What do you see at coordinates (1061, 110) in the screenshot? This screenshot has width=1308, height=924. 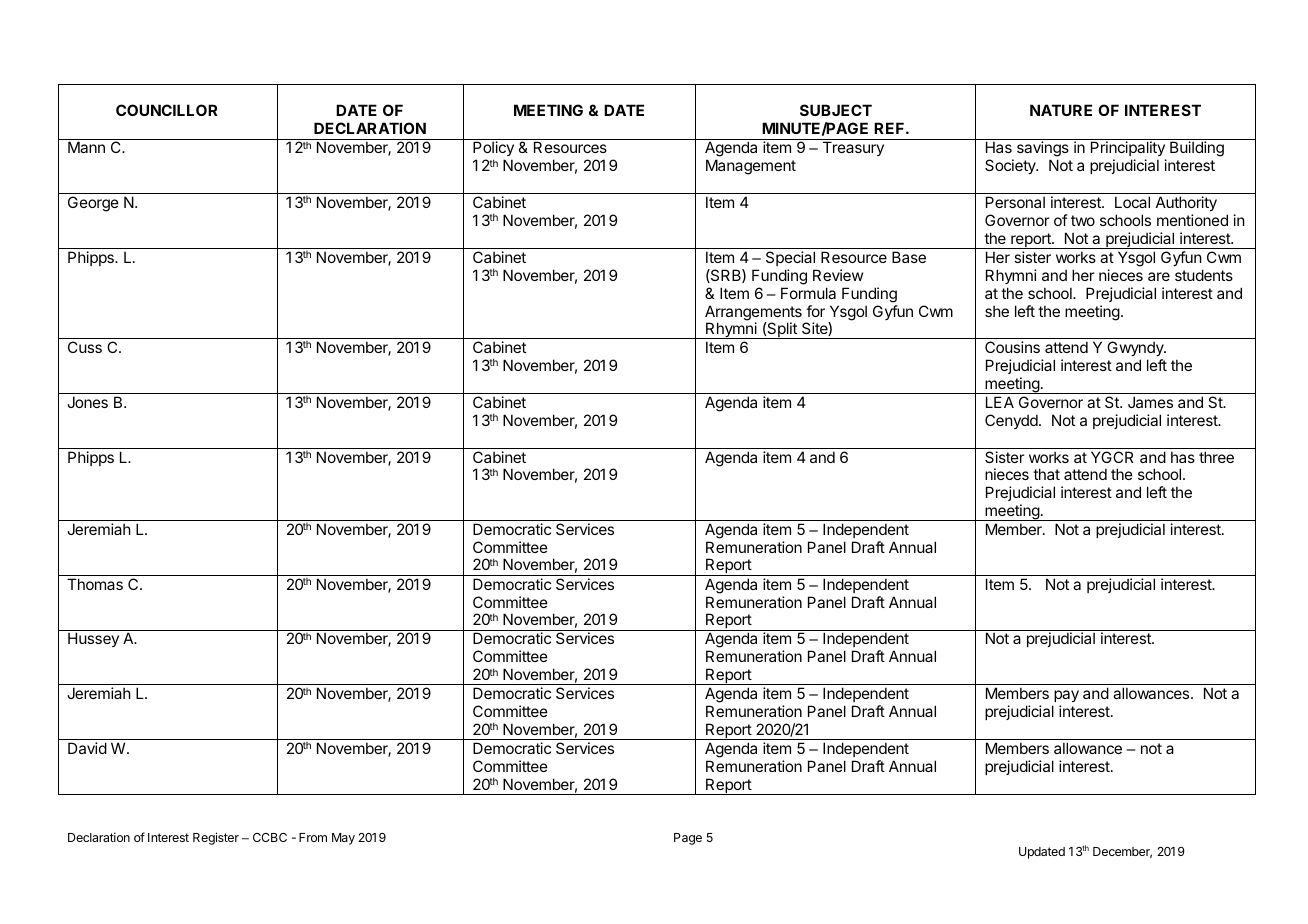 I see `NATURE` at bounding box center [1061, 110].
